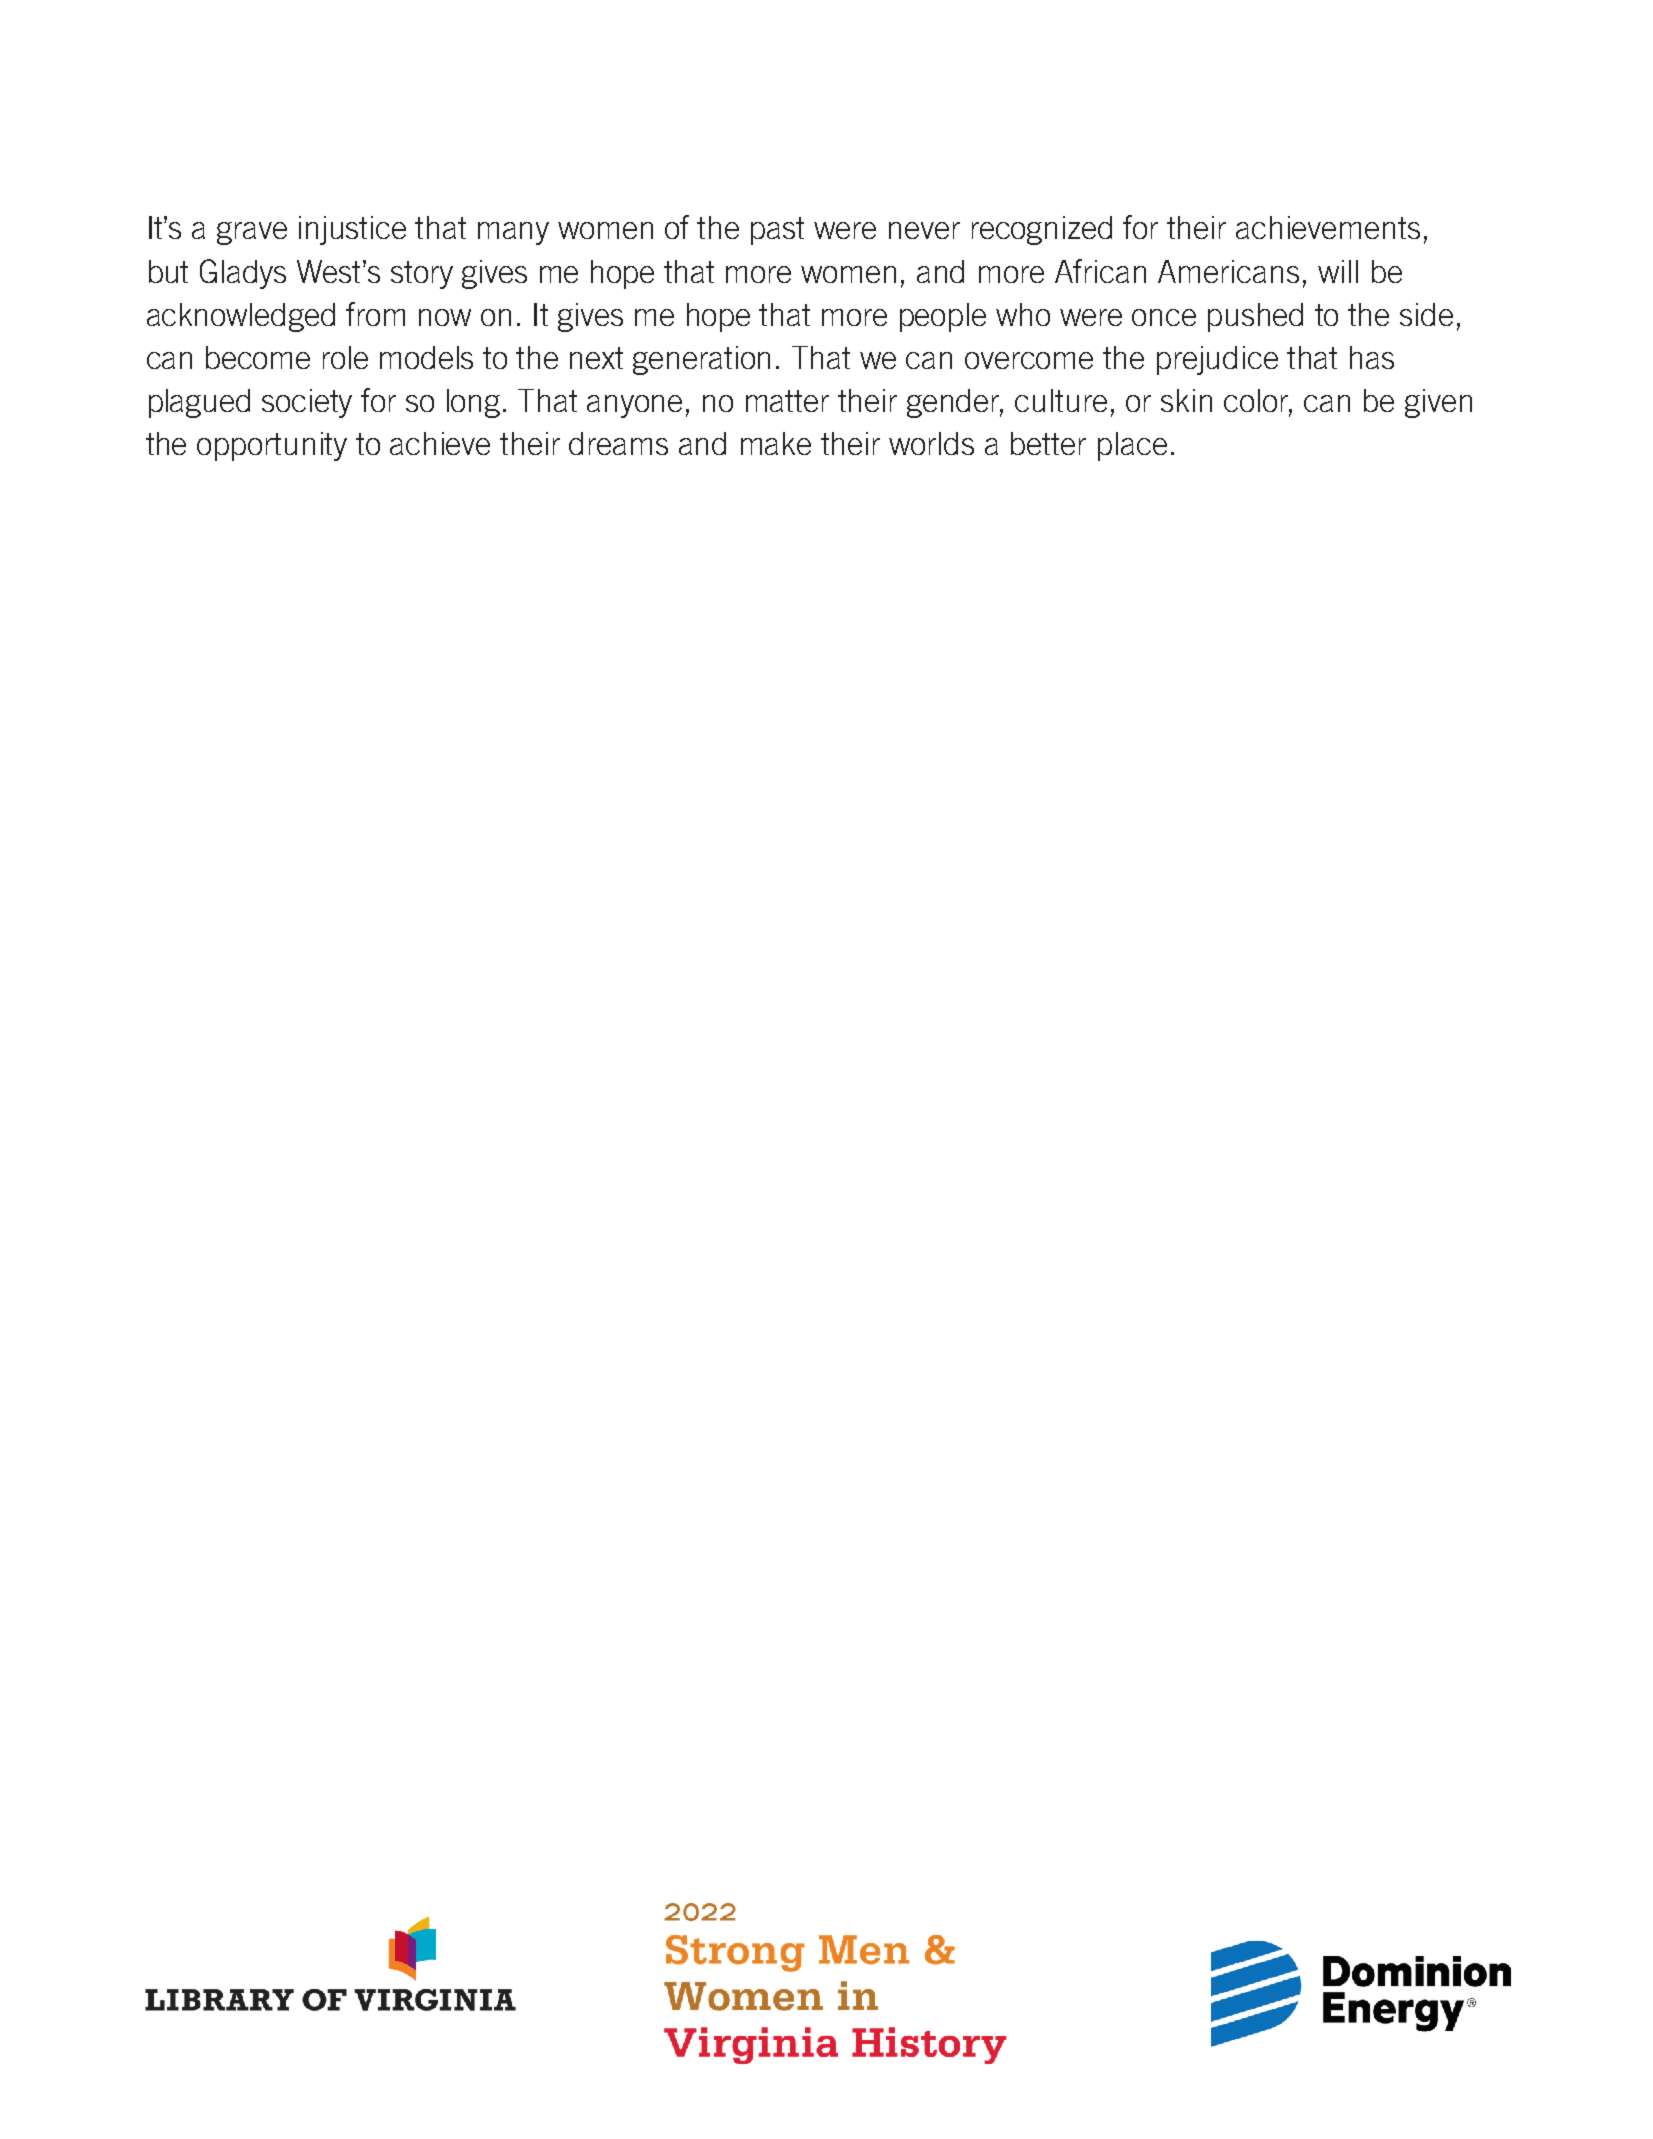  Describe the element at coordinates (1255, 317) in the page. I see `pushed` at that location.
